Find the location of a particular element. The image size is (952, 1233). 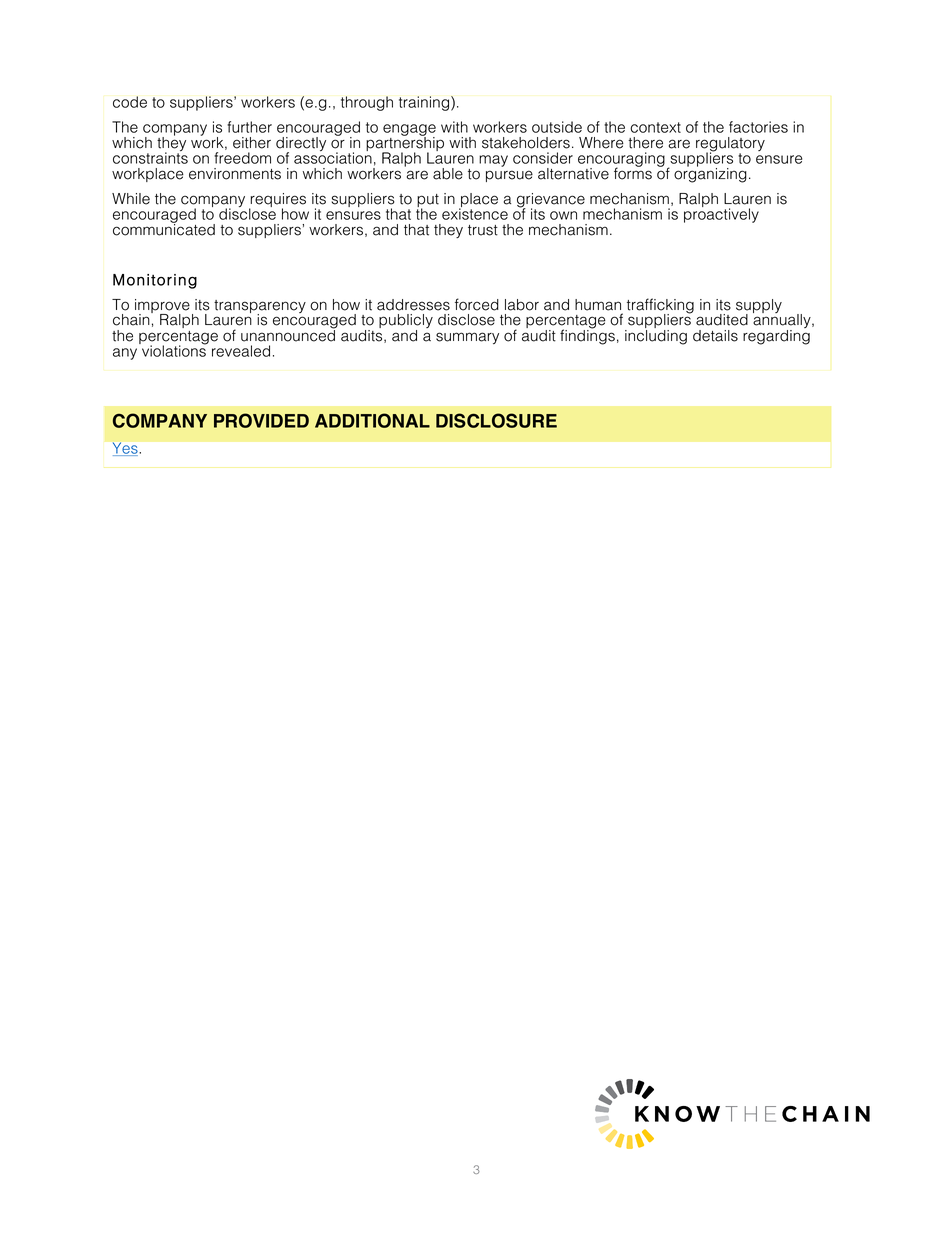

further is located at coordinates (249, 127).
